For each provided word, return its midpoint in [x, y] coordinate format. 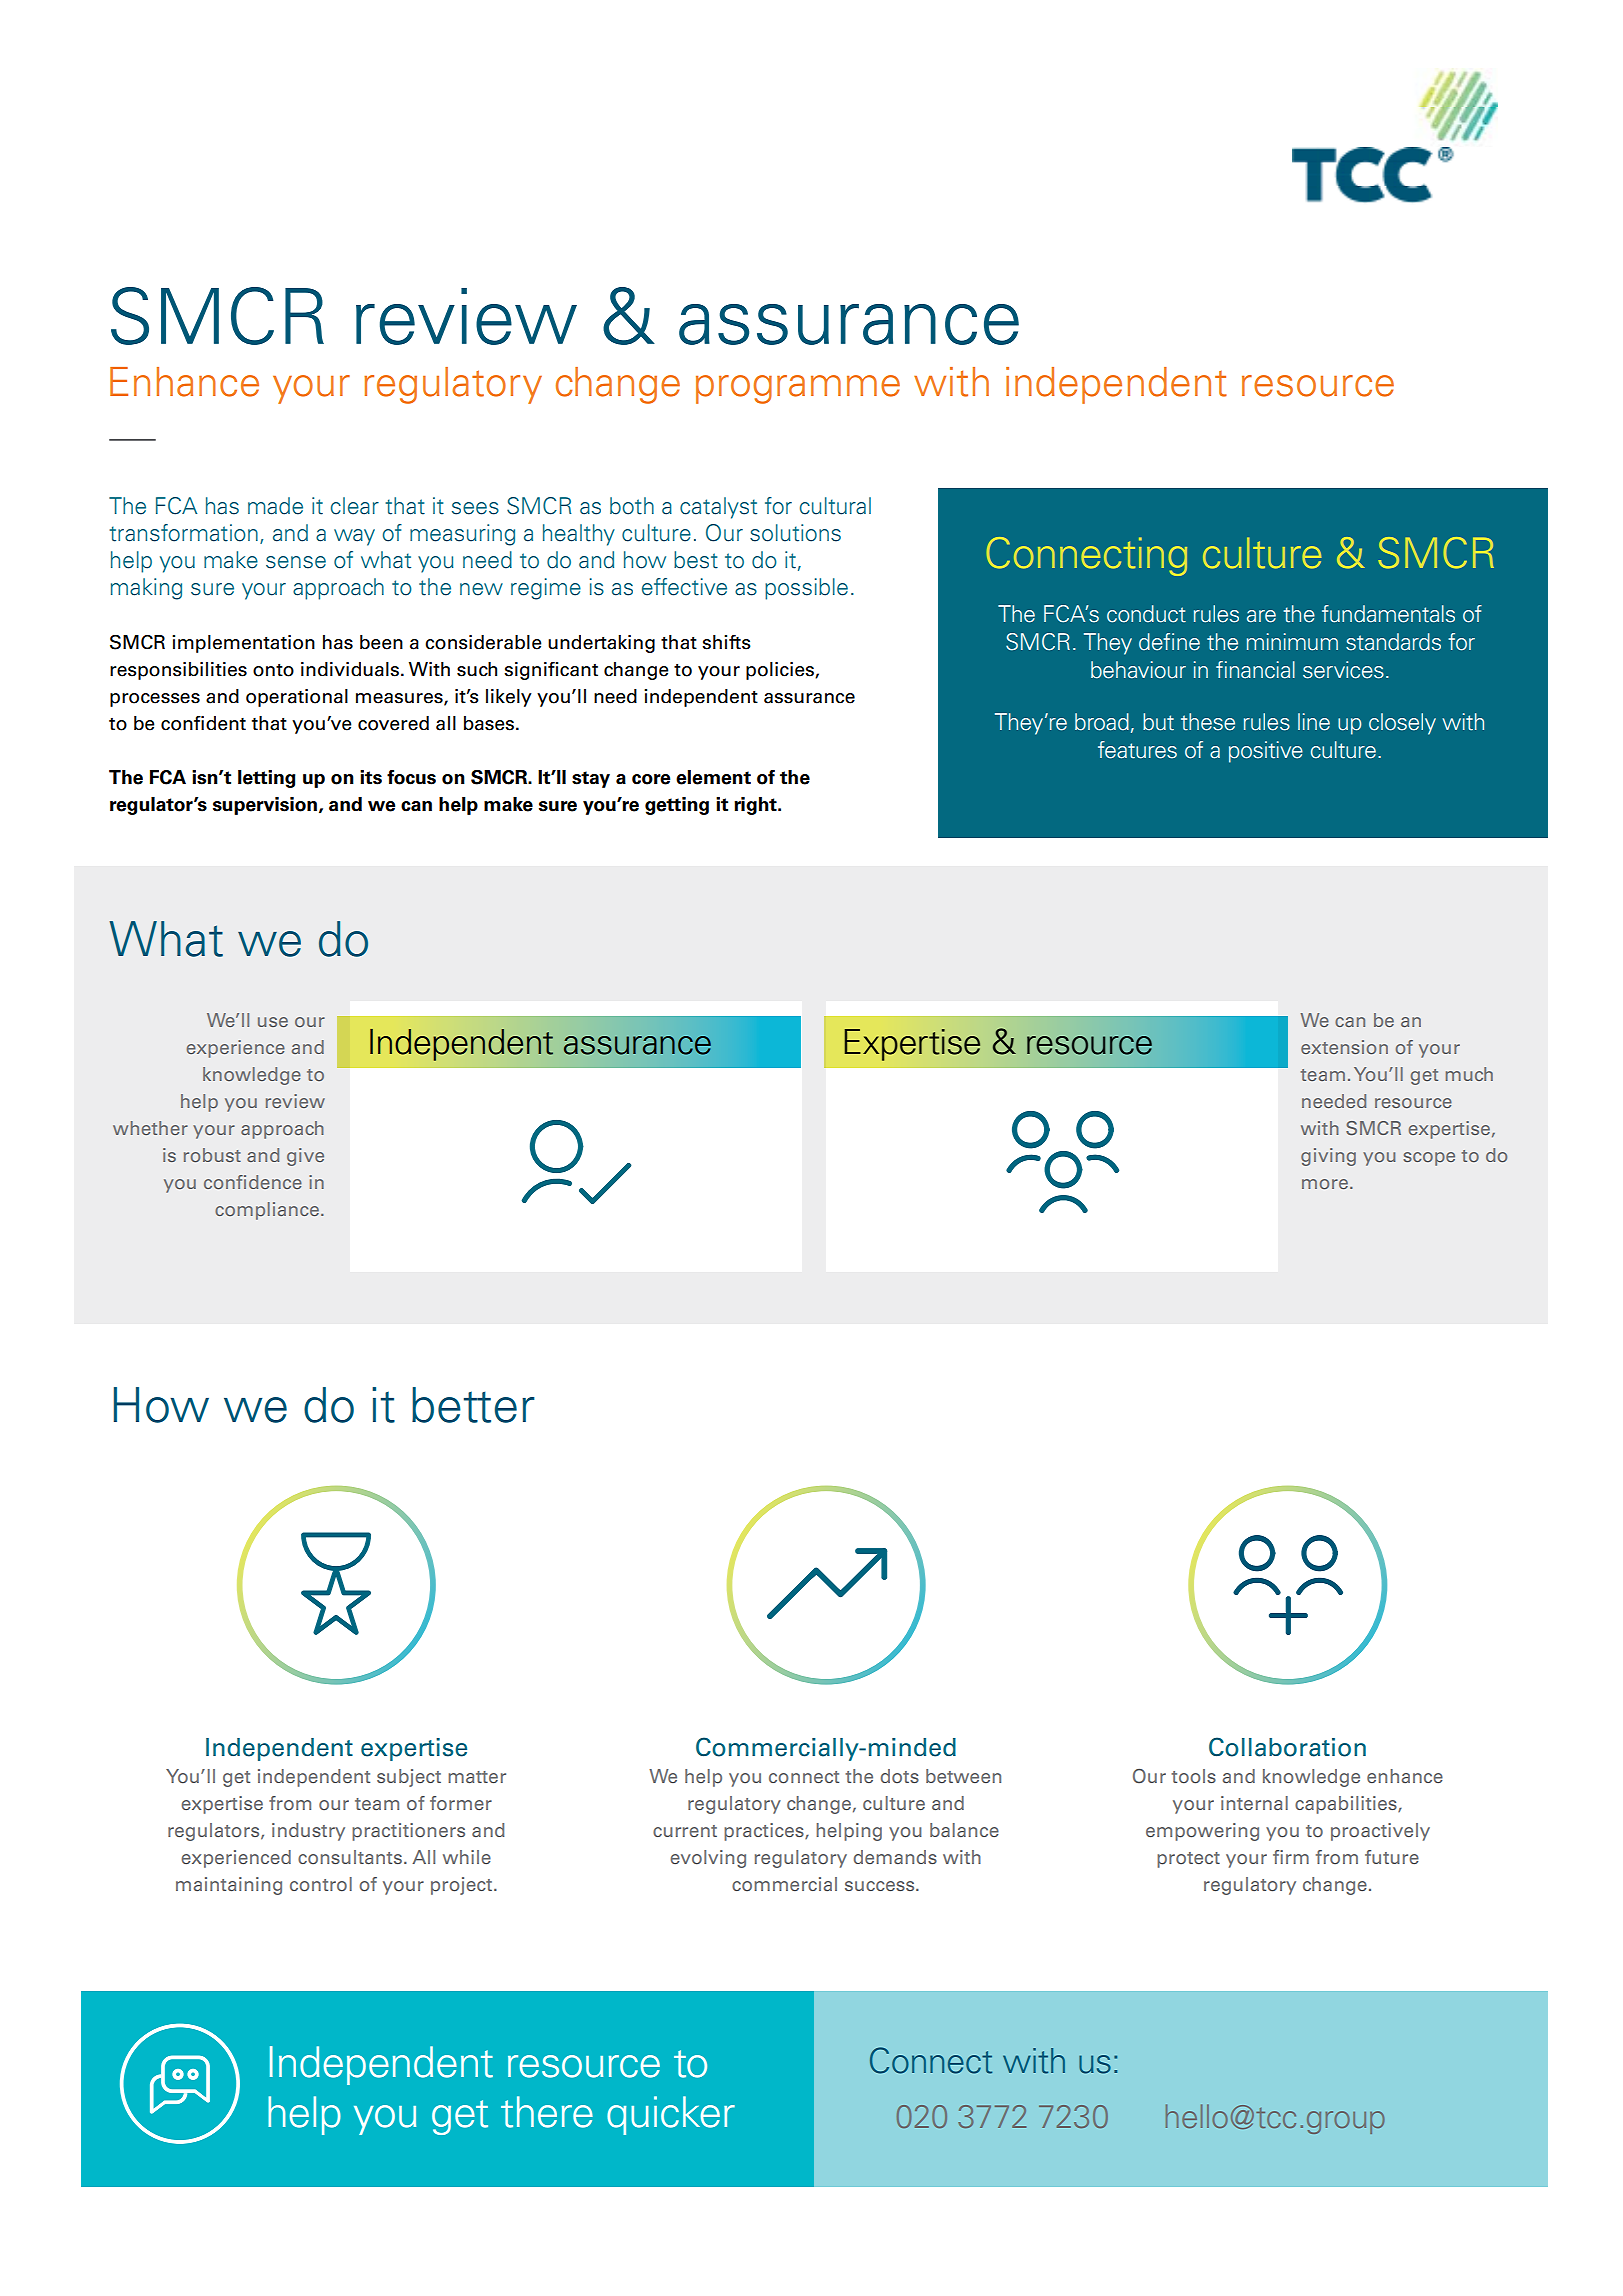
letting [267, 779]
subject [409, 1778]
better [473, 1405]
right [756, 806]
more [1325, 1184]
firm [1291, 1857]
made [275, 506]
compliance [267, 1211]
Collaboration [1287, 1747]
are [1261, 616]
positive [1266, 752]
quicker [671, 2115]
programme [798, 389]
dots [899, 1776]
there [547, 2112]
